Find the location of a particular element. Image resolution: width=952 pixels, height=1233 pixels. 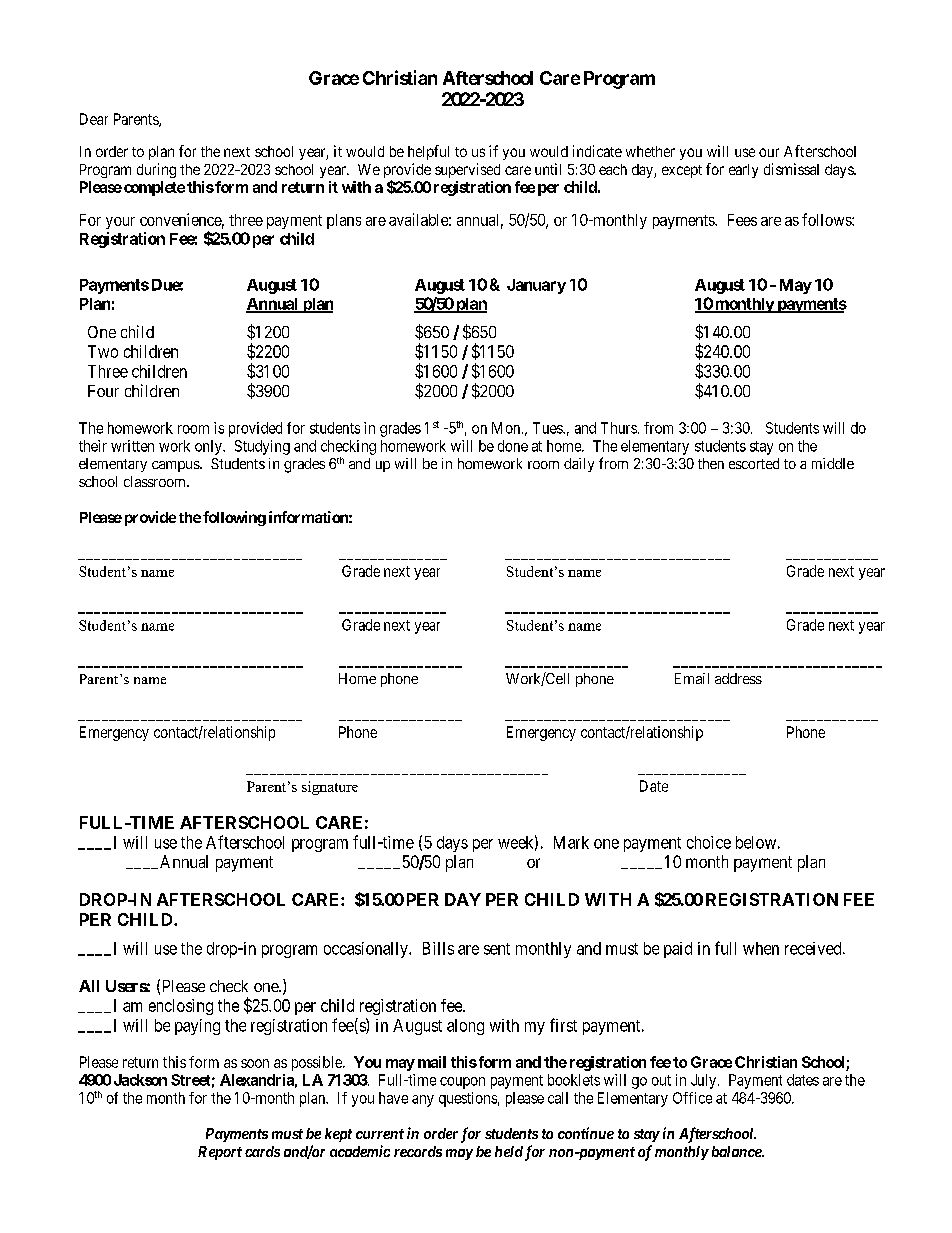

balance is located at coordinates (737, 1151).
